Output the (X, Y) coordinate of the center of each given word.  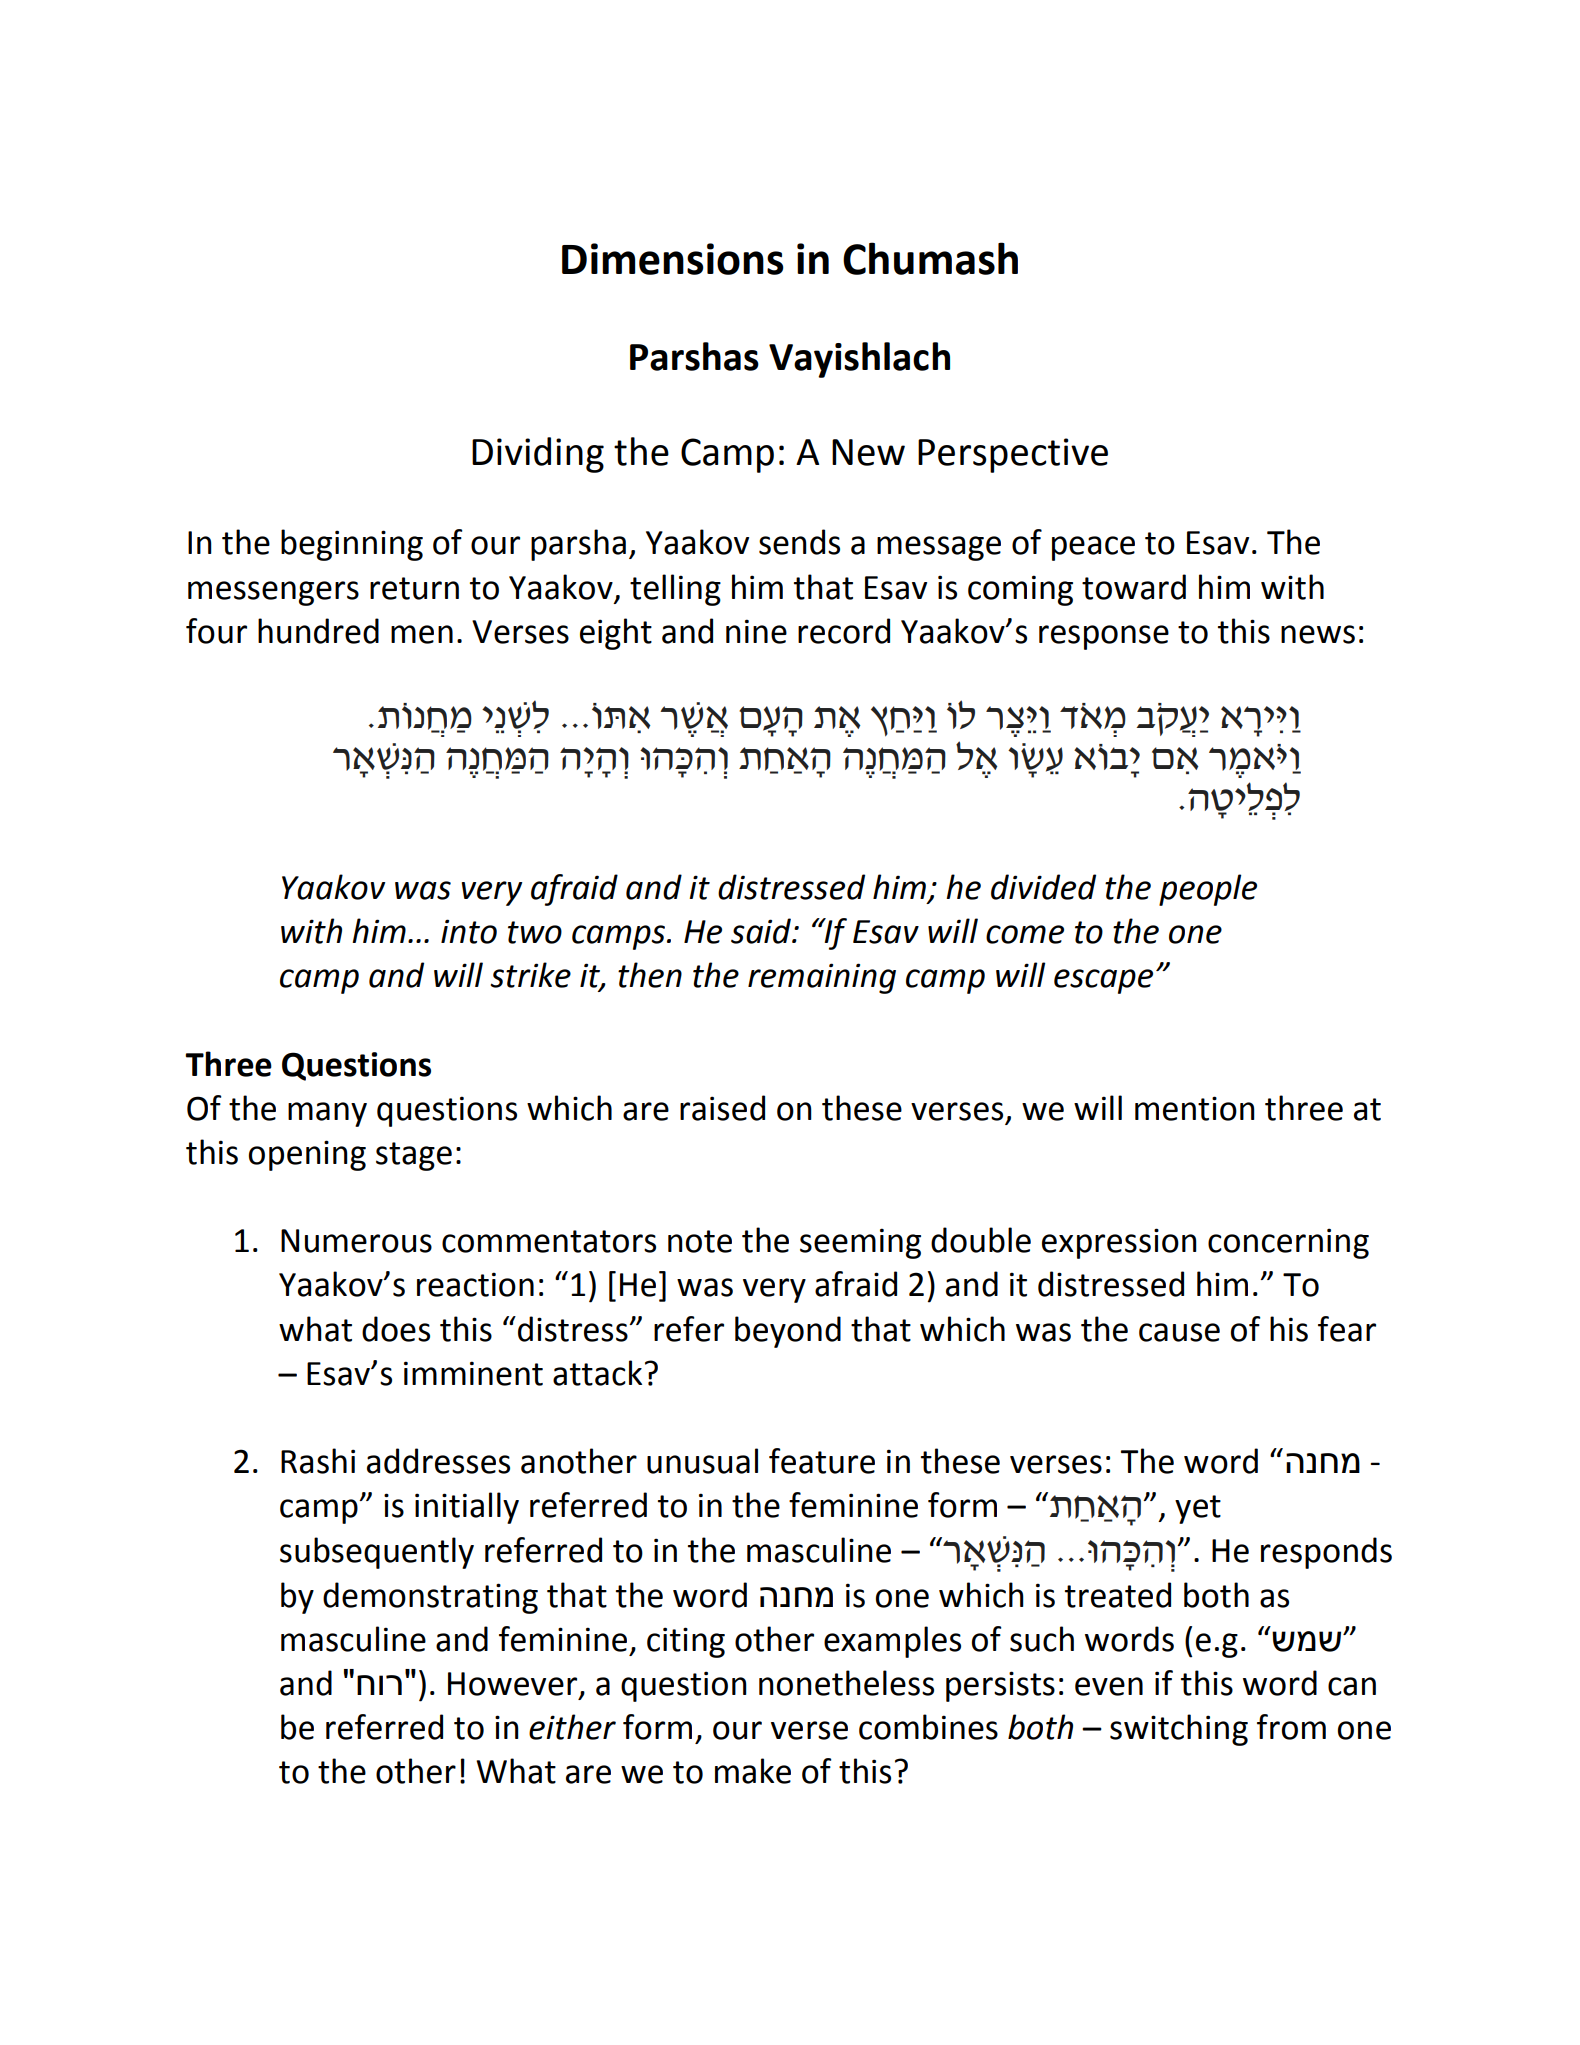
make (753, 1771)
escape (1103, 981)
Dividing (538, 455)
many (327, 1114)
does (396, 1329)
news (1318, 634)
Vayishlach (859, 360)
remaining (822, 978)
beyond (788, 1332)
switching (1179, 1730)
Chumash (930, 258)
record (844, 631)
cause (1179, 1332)
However (514, 1685)
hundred (318, 631)
